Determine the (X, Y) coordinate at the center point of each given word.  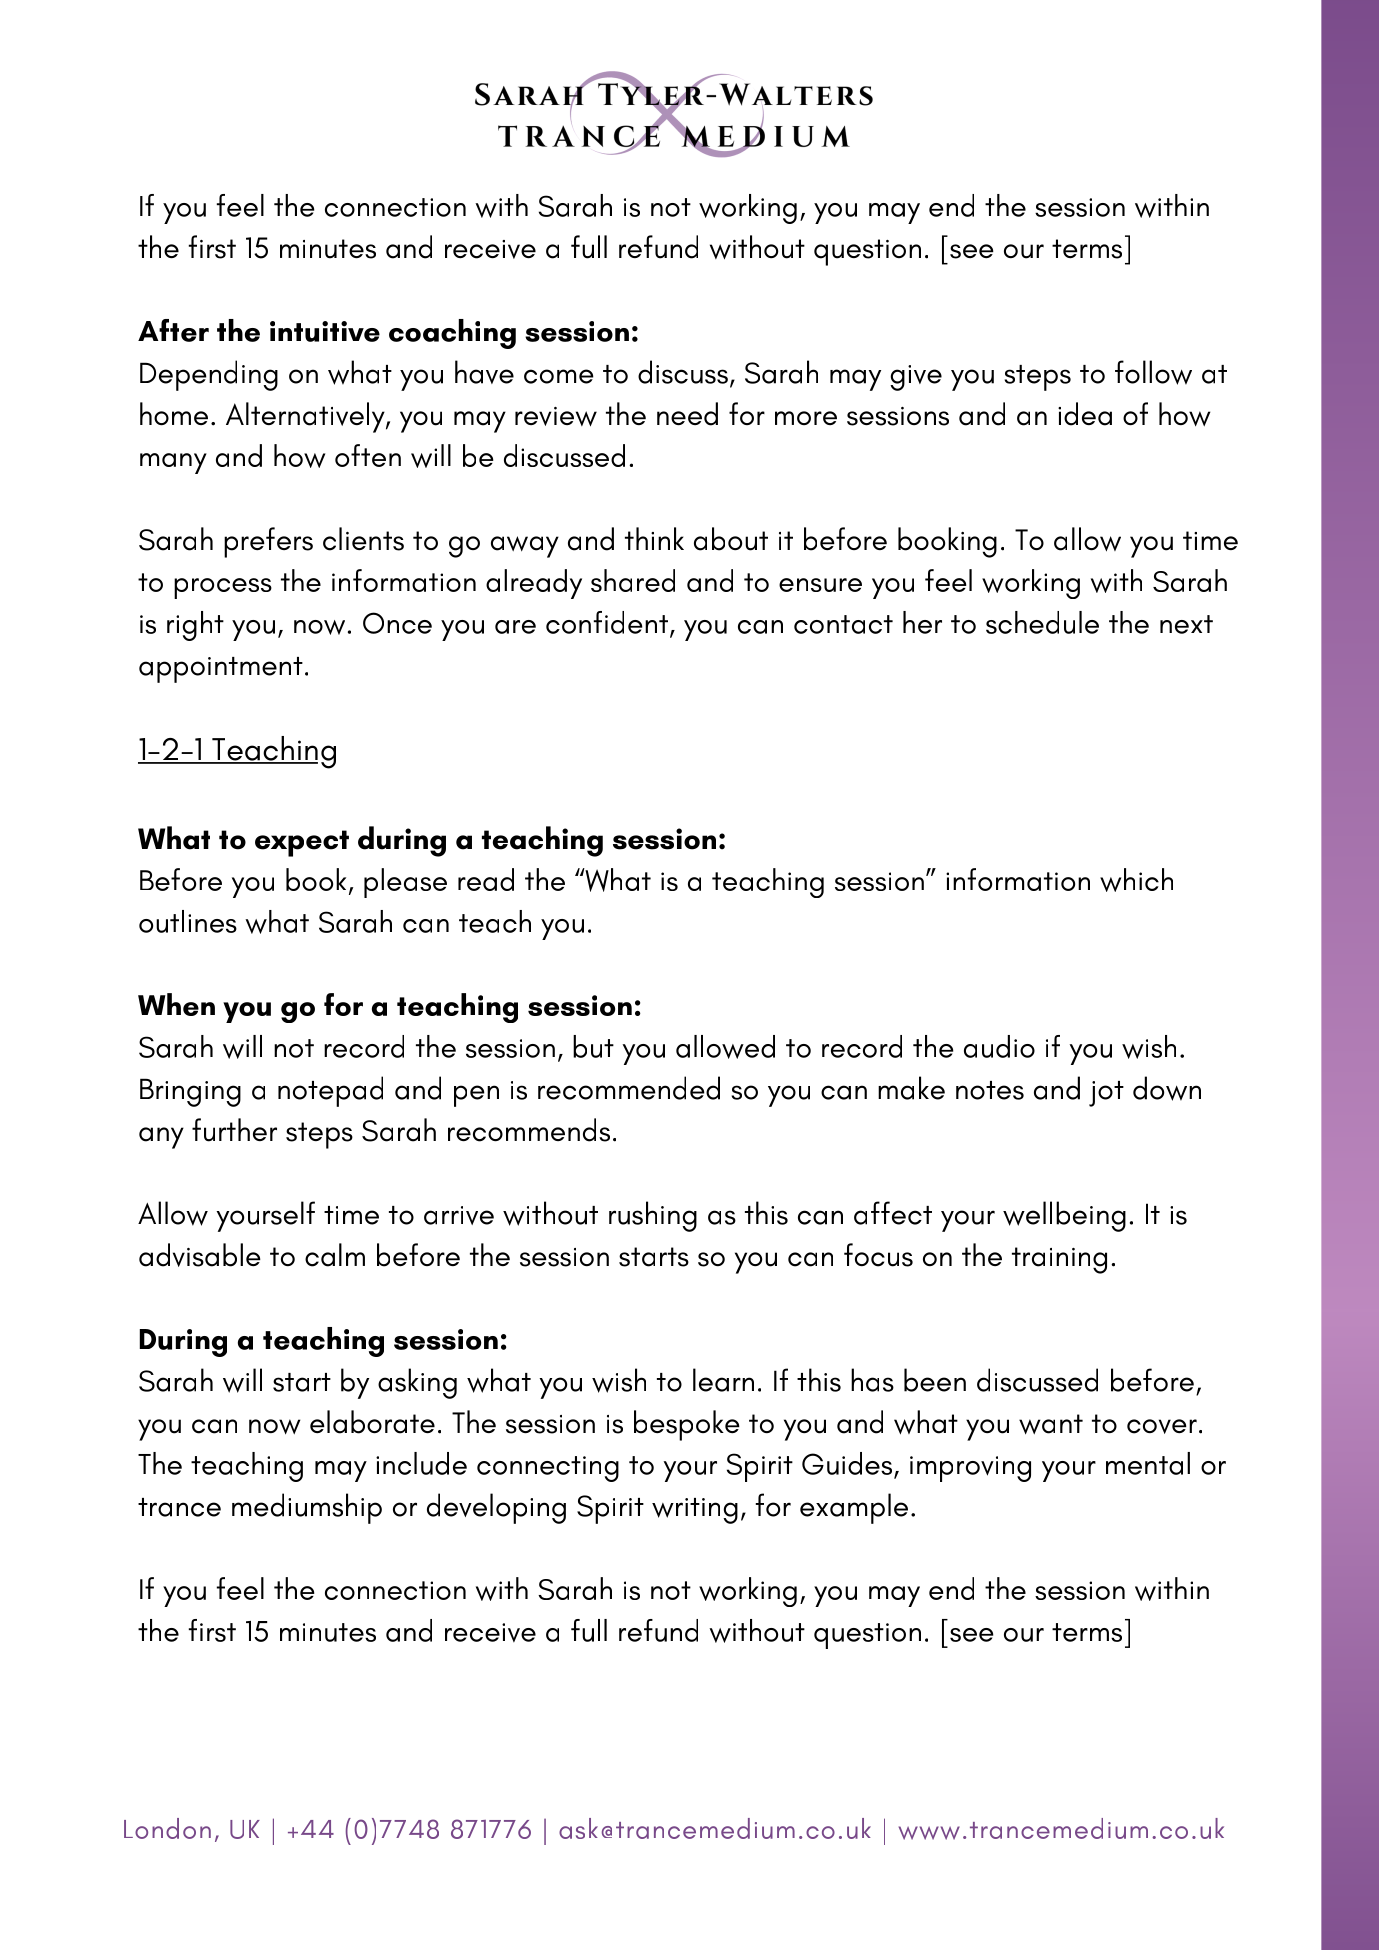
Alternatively (306, 417)
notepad (330, 1091)
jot (1106, 1094)
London (167, 1828)
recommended (629, 1088)
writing (695, 1511)
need (687, 414)
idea (1085, 414)
